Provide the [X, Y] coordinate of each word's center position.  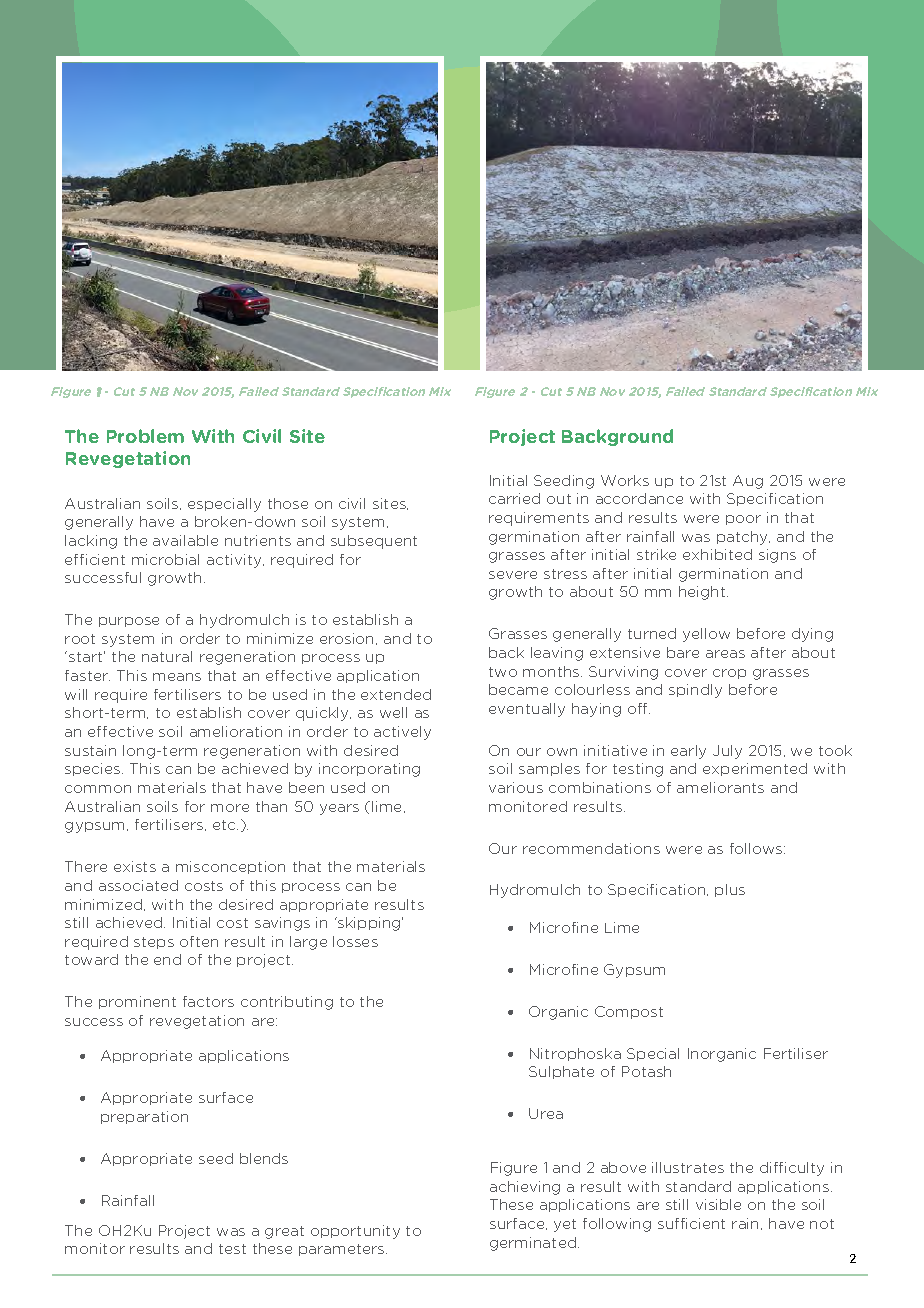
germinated [533, 1244]
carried [514, 498]
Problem [145, 436]
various [516, 787]
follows [757, 848]
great [284, 1232]
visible [718, 1204]
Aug [748, 482]
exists [135, 866]
